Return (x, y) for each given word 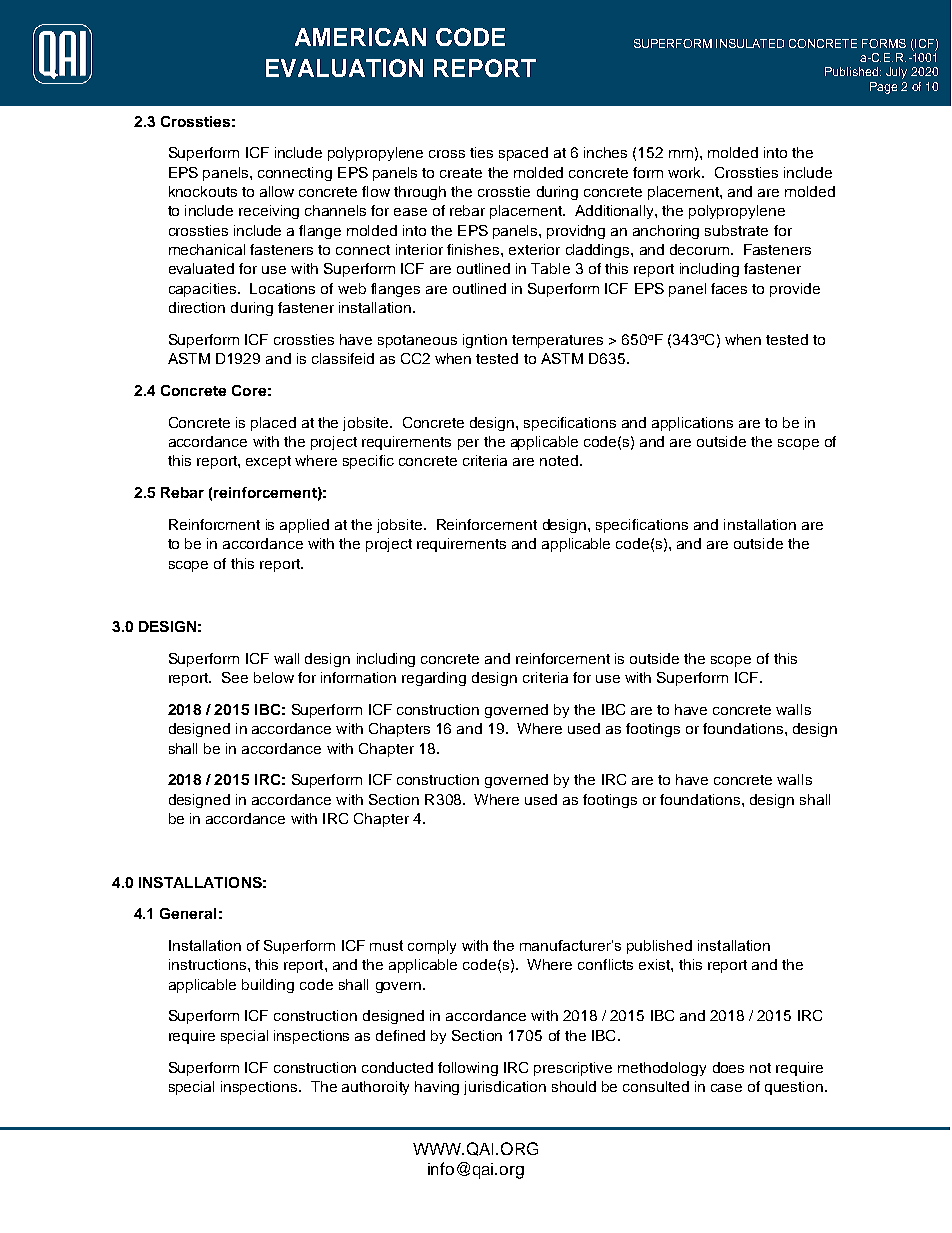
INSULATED (750, 43)
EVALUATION (344, 68)
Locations (282, 288)
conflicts (605, 964)
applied (304, 526)
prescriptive (573, 1069)
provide (795, 290)
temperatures (557, 341)
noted (560, 460)
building (268, 986)
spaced (523, 154)
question (794, 1088)
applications (692, 424)
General (188, 913)
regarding (434, 679)
